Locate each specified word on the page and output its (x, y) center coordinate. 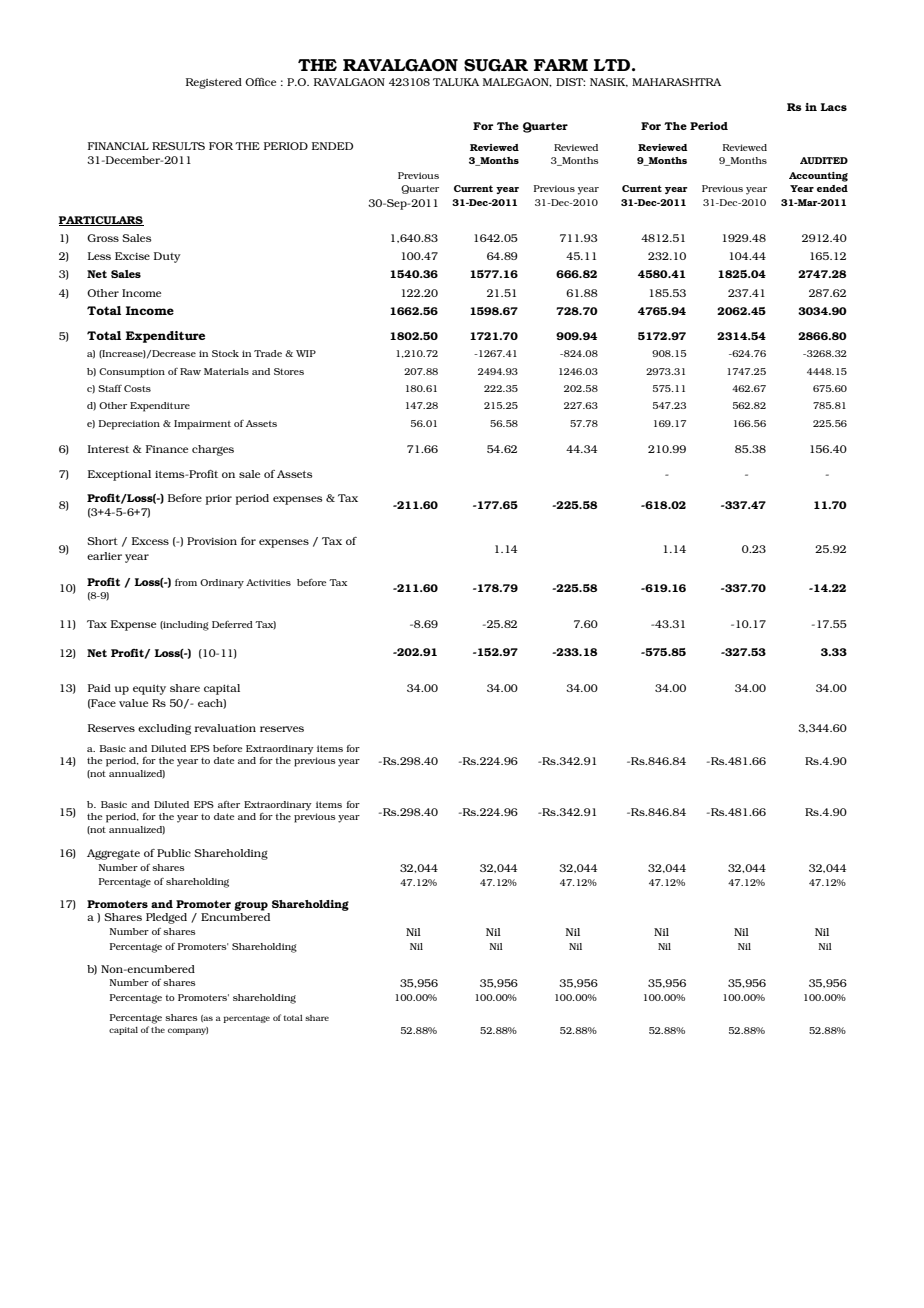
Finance (167, 449)
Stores (289, 371)
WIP (306, 353)
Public (174, 853)
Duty (167, 257)
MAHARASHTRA (676, 82)
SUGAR (496, 65)
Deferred (232, 624)
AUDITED (824, 160)
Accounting (818, 177)
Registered (214, 83)
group (251, 906)
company (188, 1031)
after (229, 804)
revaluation (225, 728)
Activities (268, 582)
